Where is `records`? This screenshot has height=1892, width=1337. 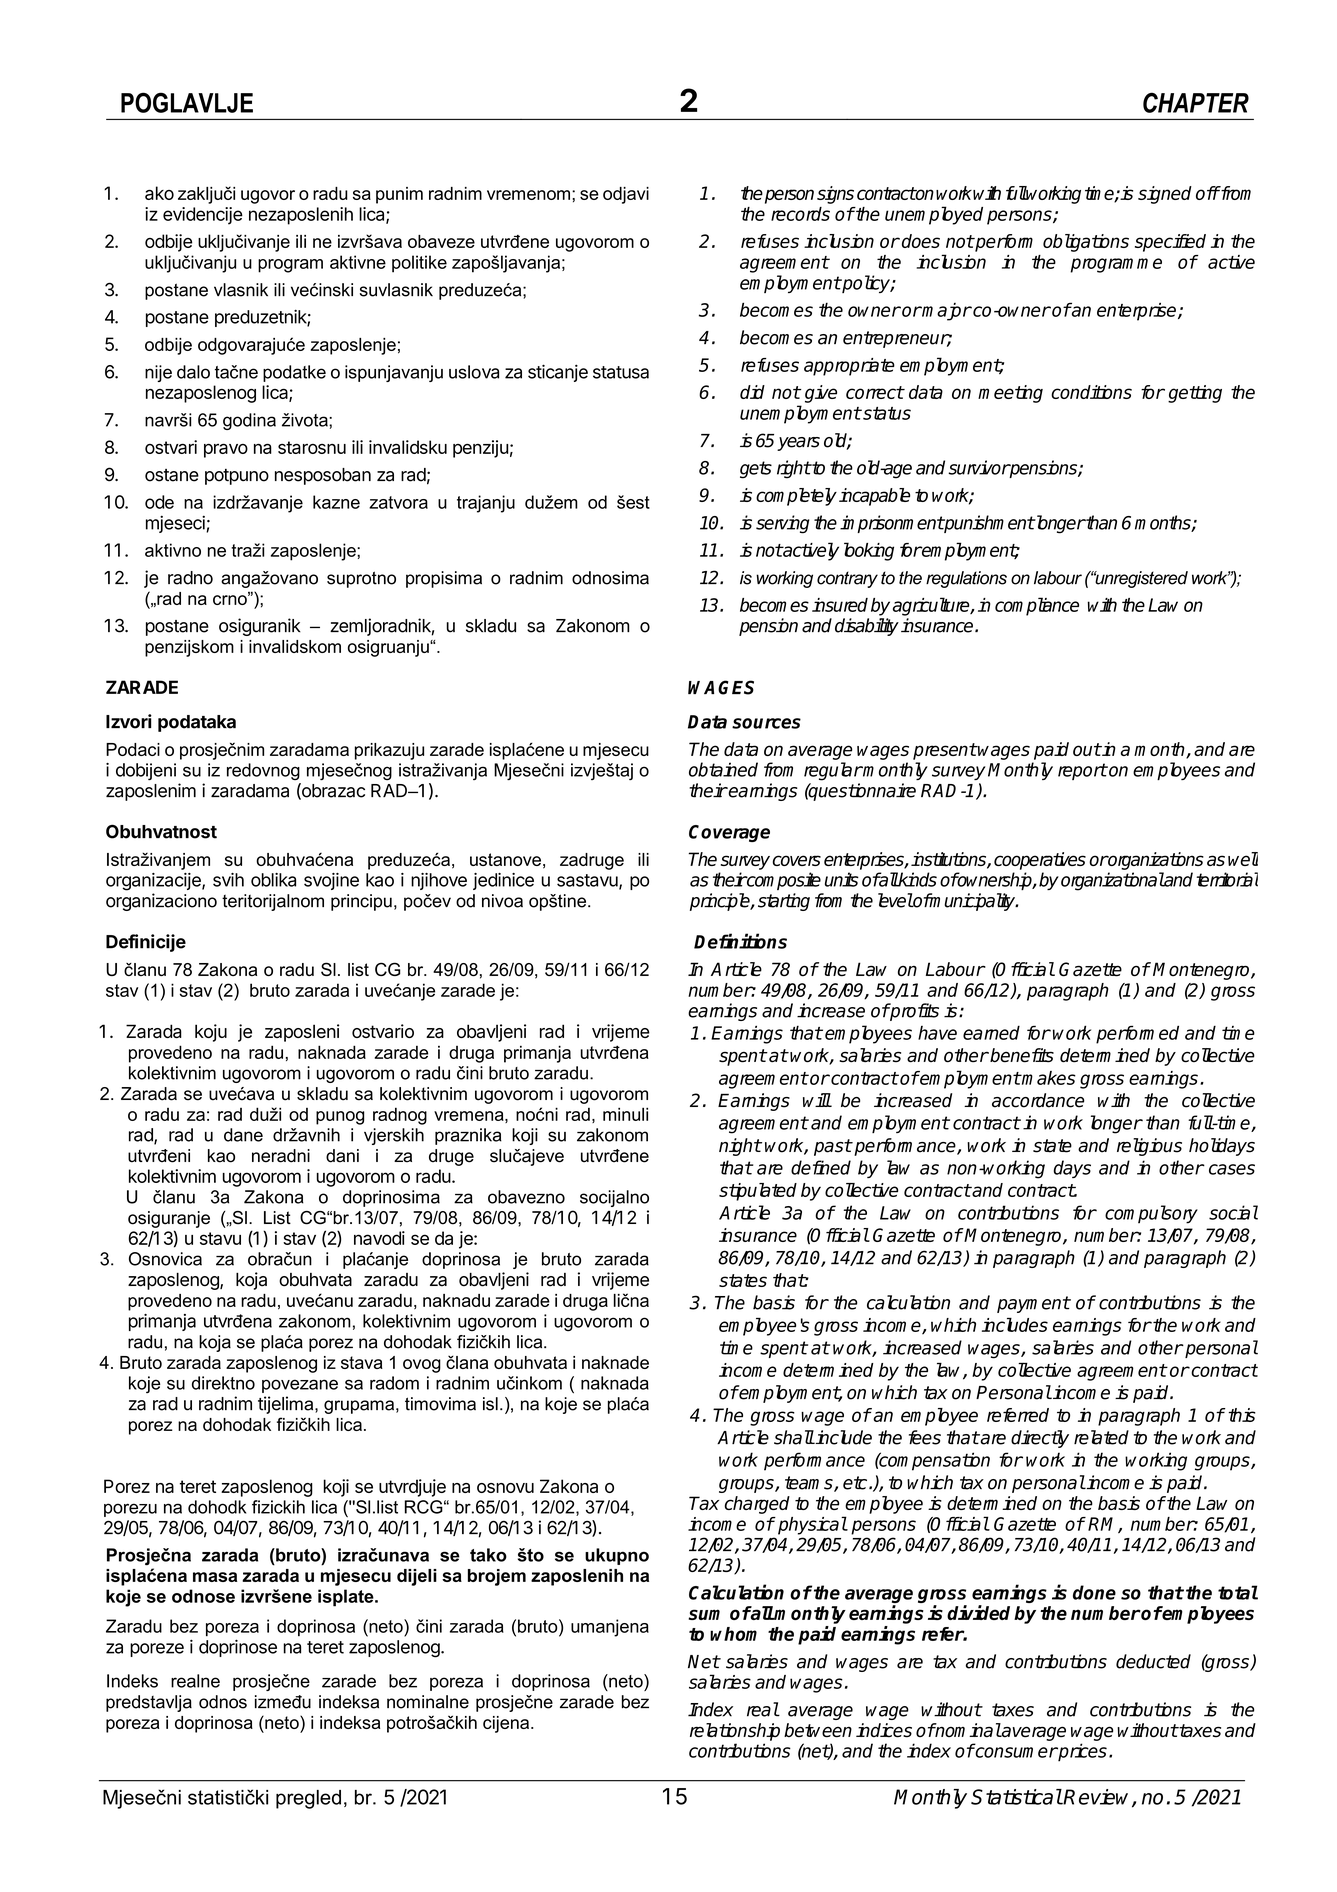
records is located at coordinates (800, 214).
